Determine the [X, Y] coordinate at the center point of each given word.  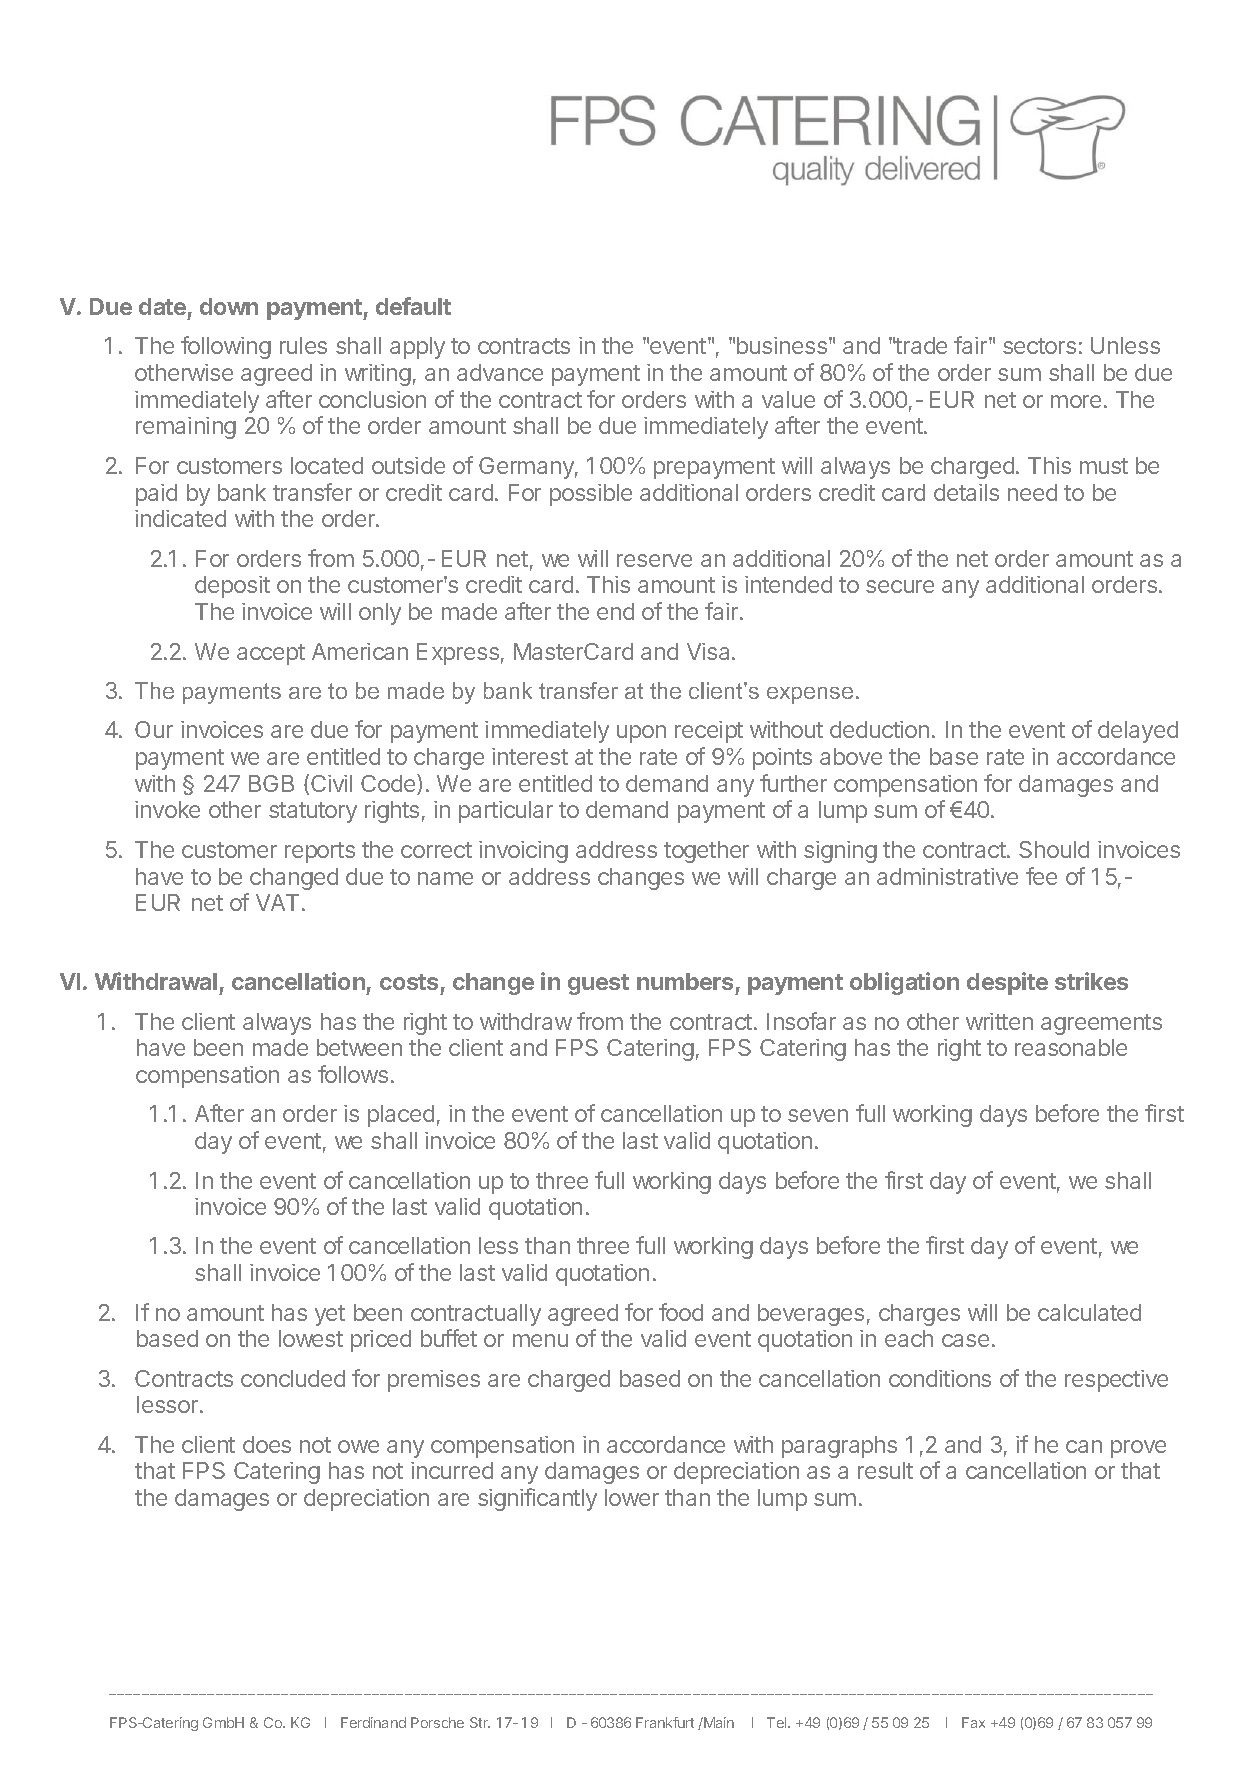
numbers [685, 981]
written [999, 1021]
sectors [1039, 346]
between [359, 1047]
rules [303, 345]
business [782, 345]
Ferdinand [373, 1722]
